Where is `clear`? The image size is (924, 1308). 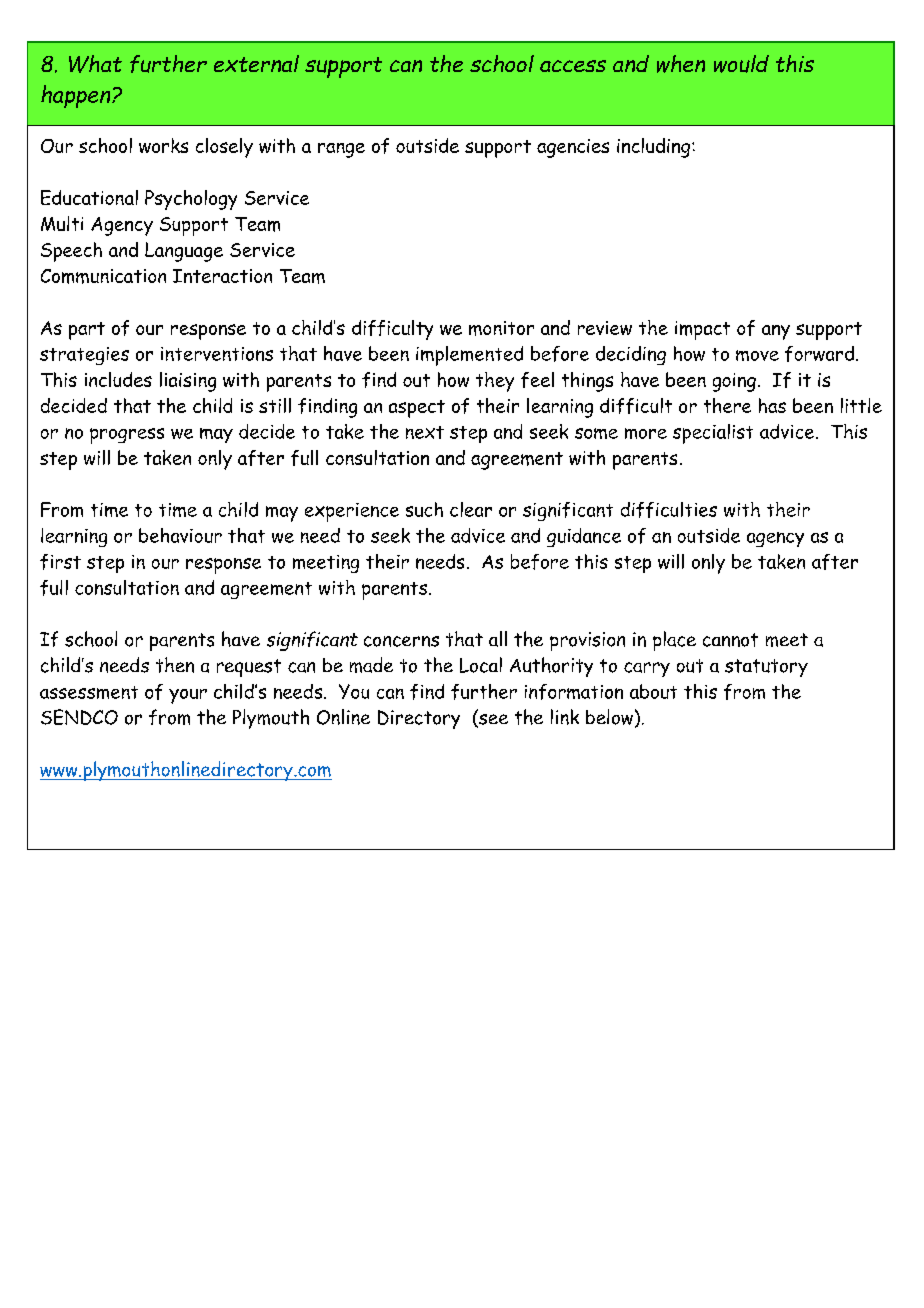
clear is located at coordinates (471, 509).
